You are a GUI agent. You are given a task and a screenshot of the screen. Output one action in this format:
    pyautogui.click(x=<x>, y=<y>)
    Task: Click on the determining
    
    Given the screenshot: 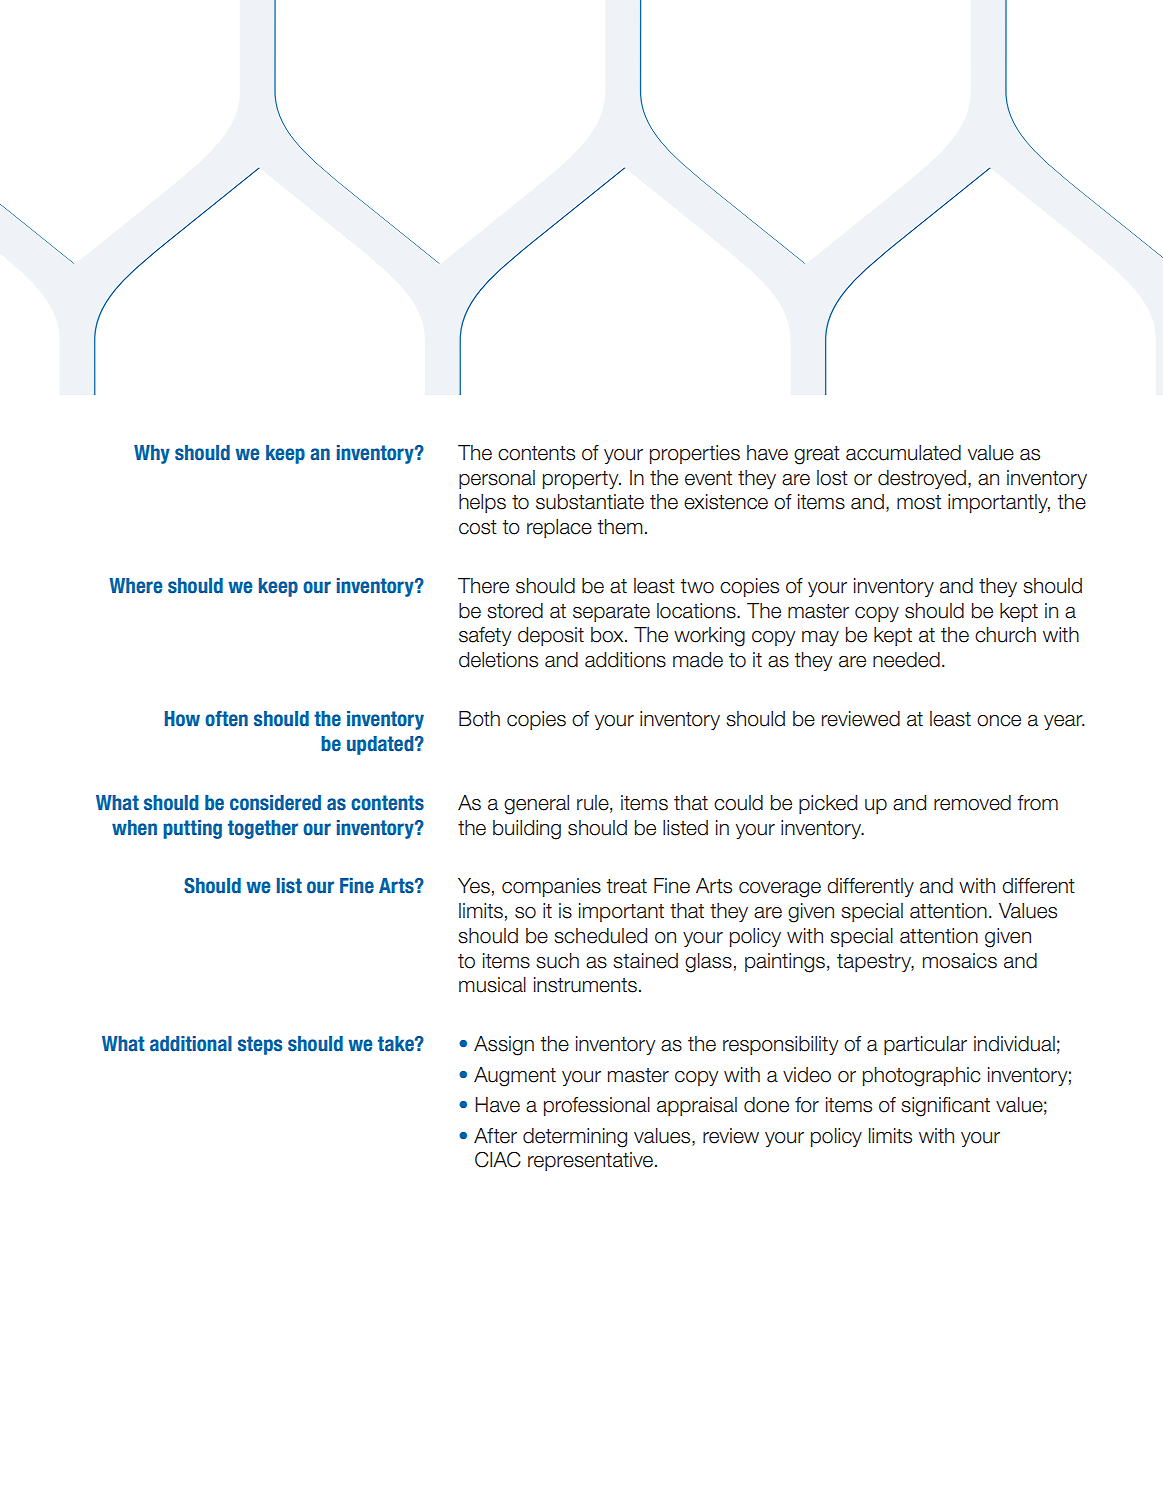 What is the action you would take?
    pyautogui.click(x=575, y=1138)
